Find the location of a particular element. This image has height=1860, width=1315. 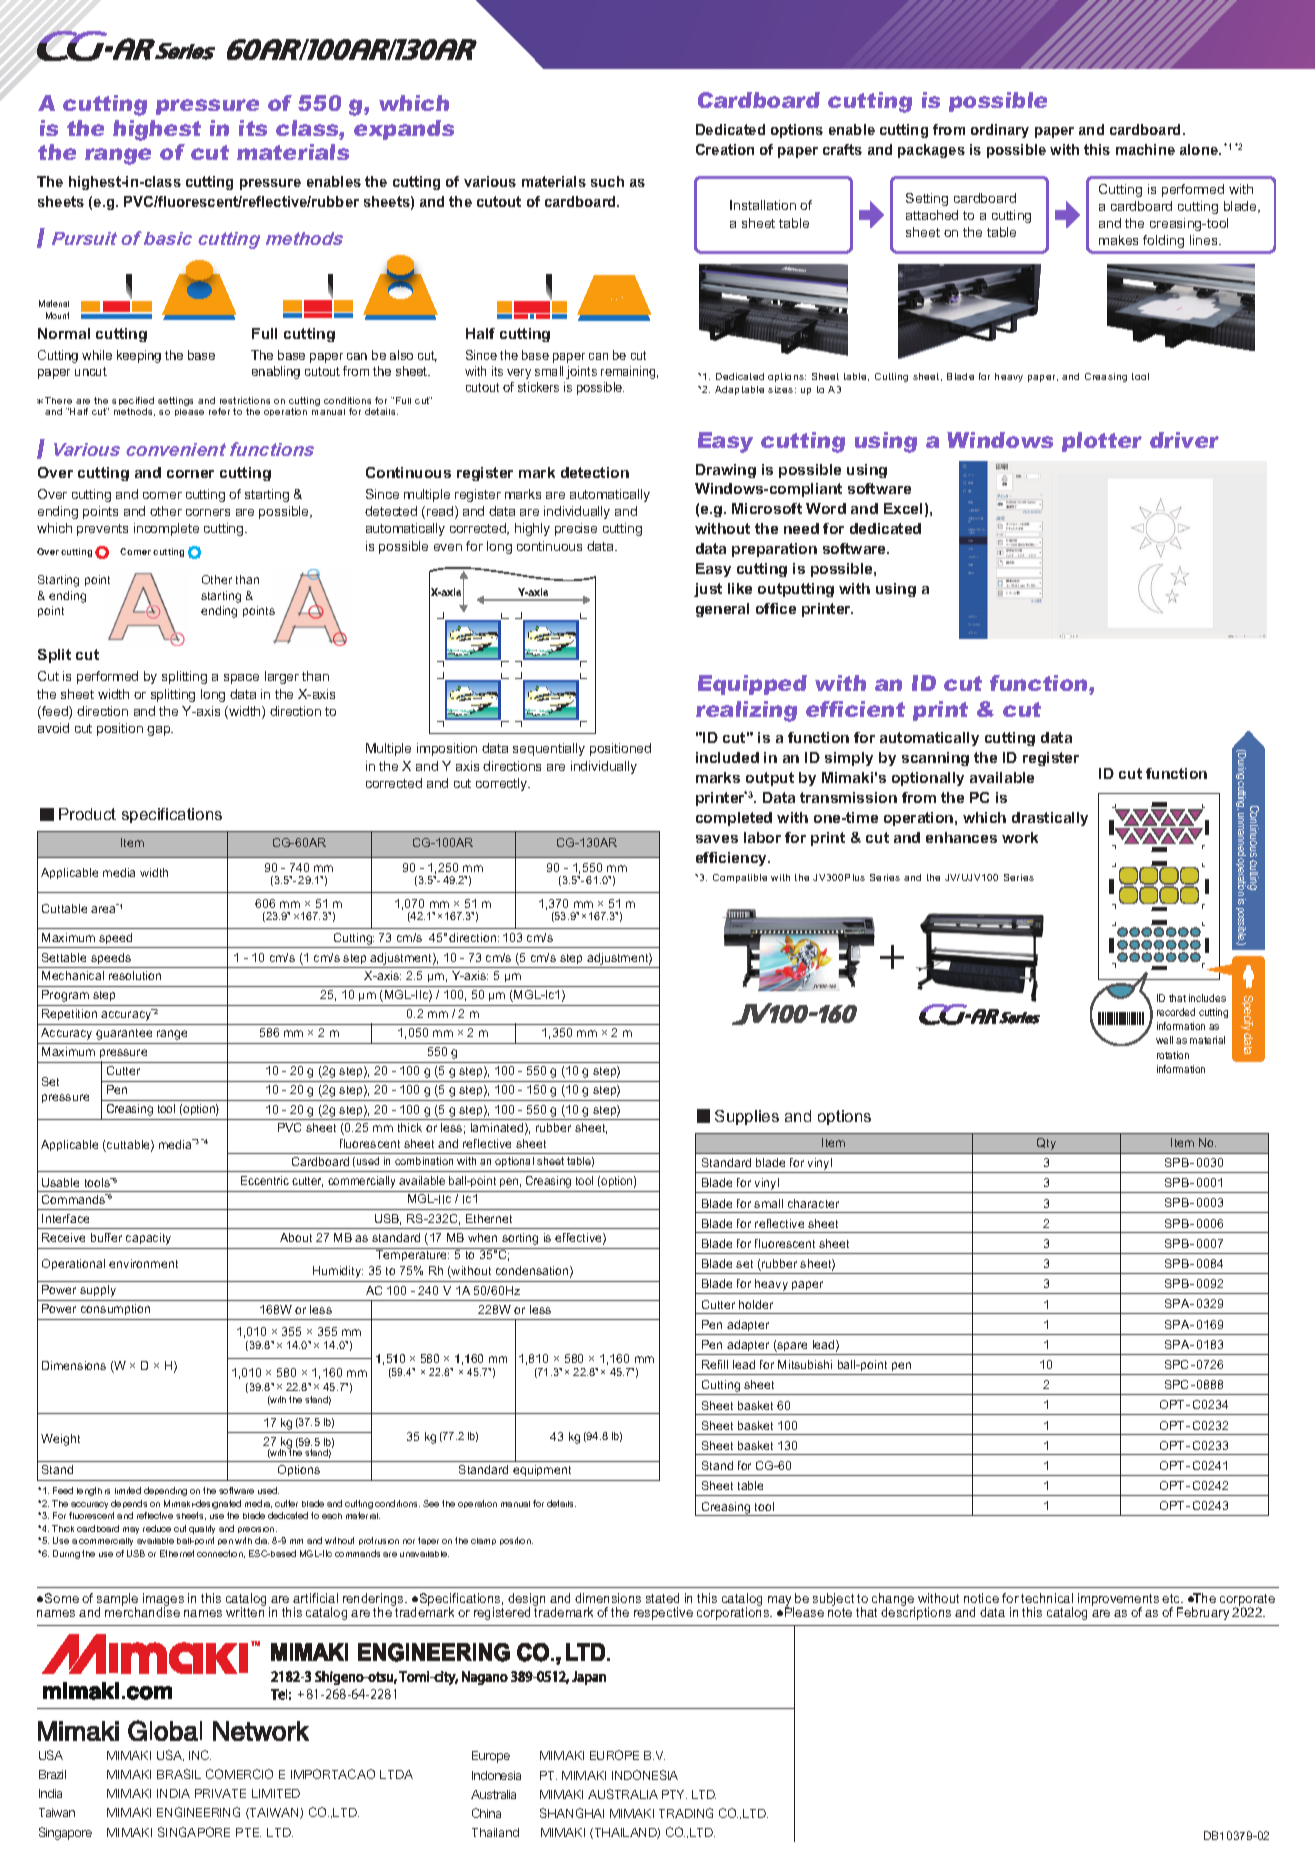

PTY is located at coordinates (674, 1794).
